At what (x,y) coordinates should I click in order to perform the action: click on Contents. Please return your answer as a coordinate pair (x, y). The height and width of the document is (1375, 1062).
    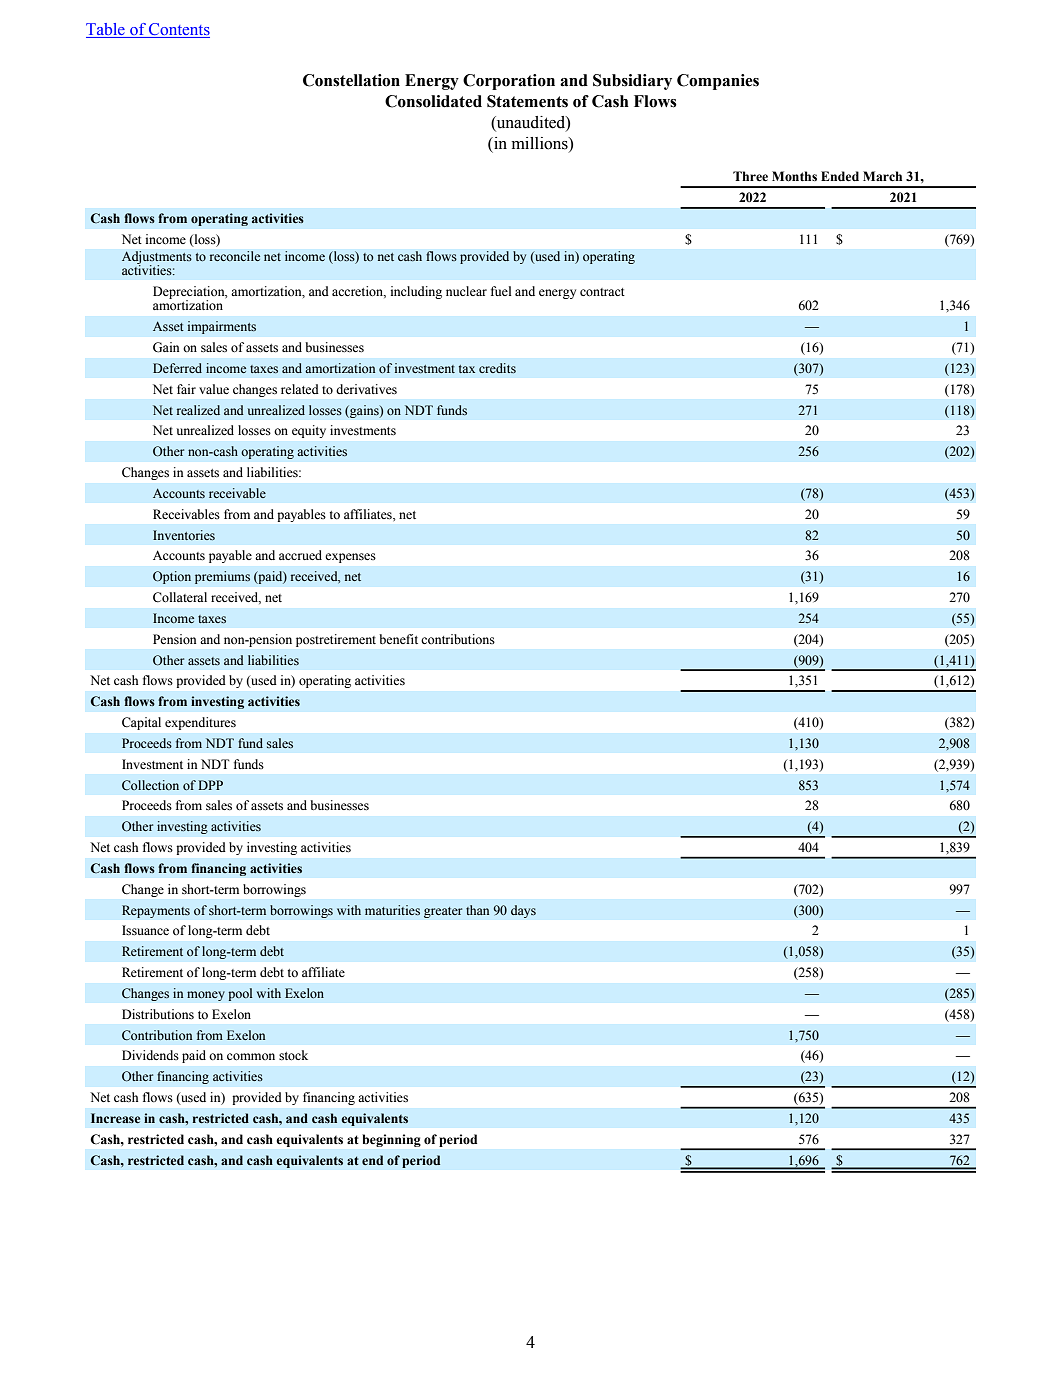
    Looking at the image, I should click on (178, 30).
